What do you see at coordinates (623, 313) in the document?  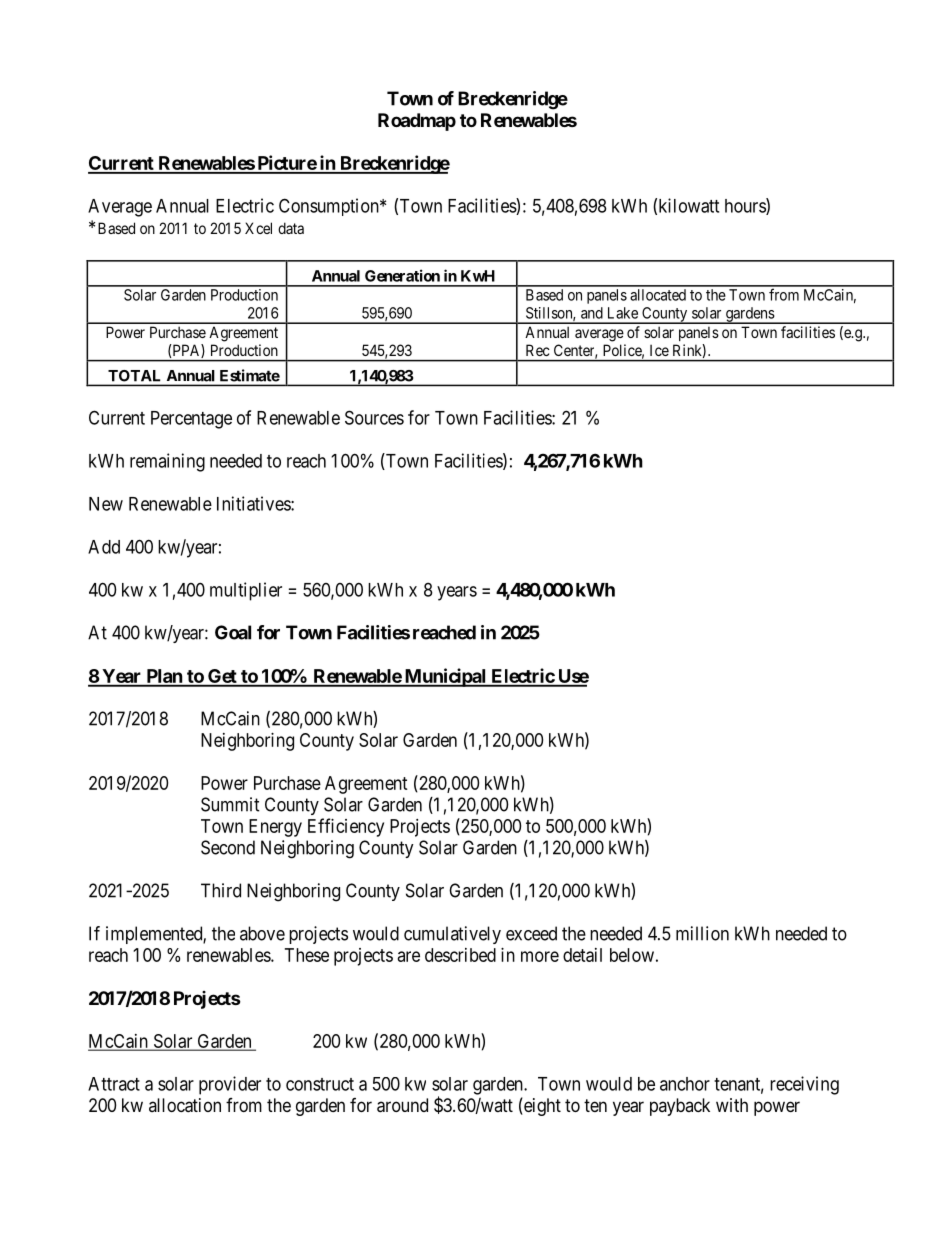 I see `Lake` at bounding box center [623, 313].
